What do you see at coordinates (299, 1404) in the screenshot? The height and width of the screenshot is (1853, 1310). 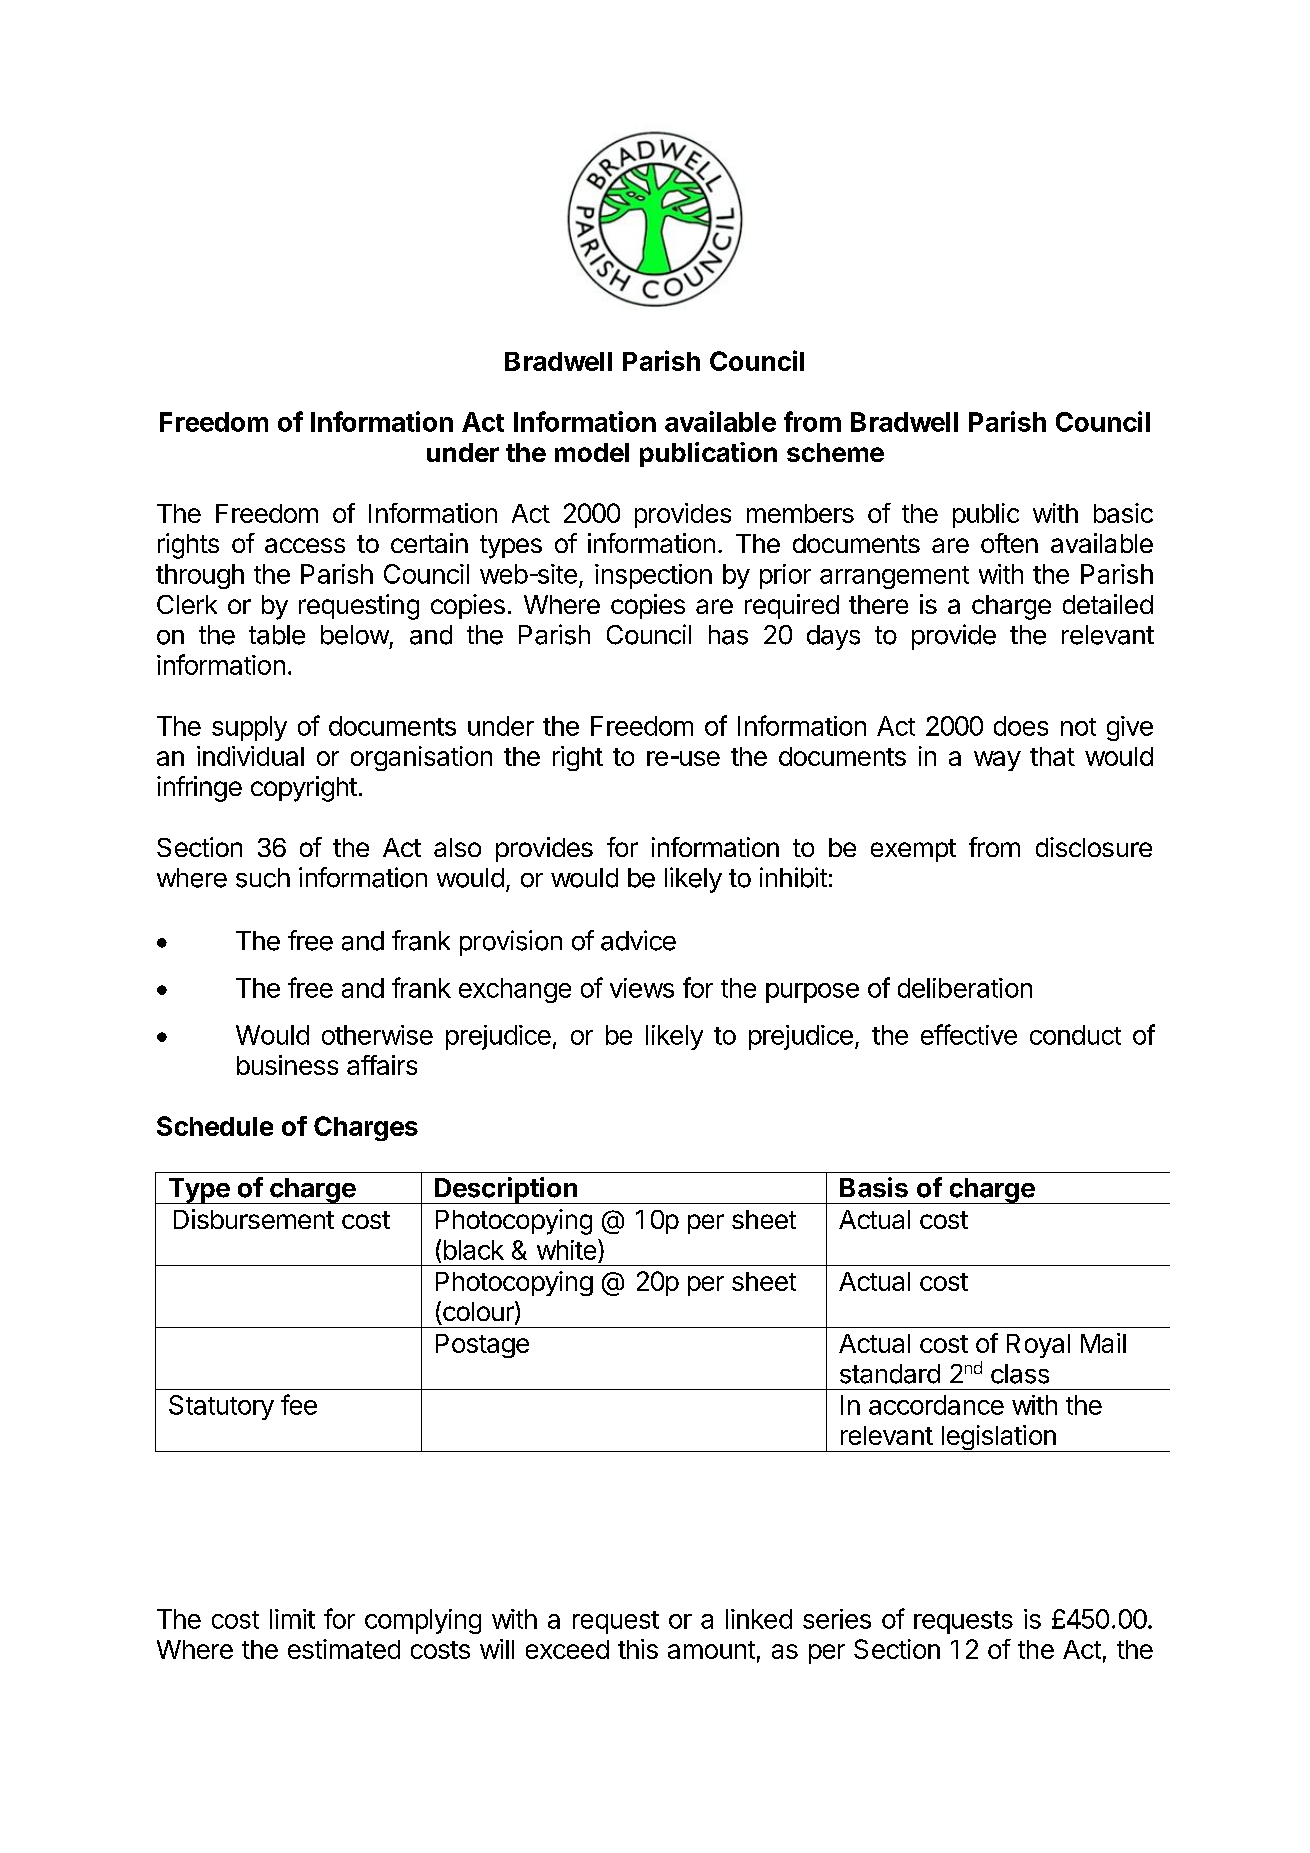 I see `fee` at bounding box center [299, 1404].
